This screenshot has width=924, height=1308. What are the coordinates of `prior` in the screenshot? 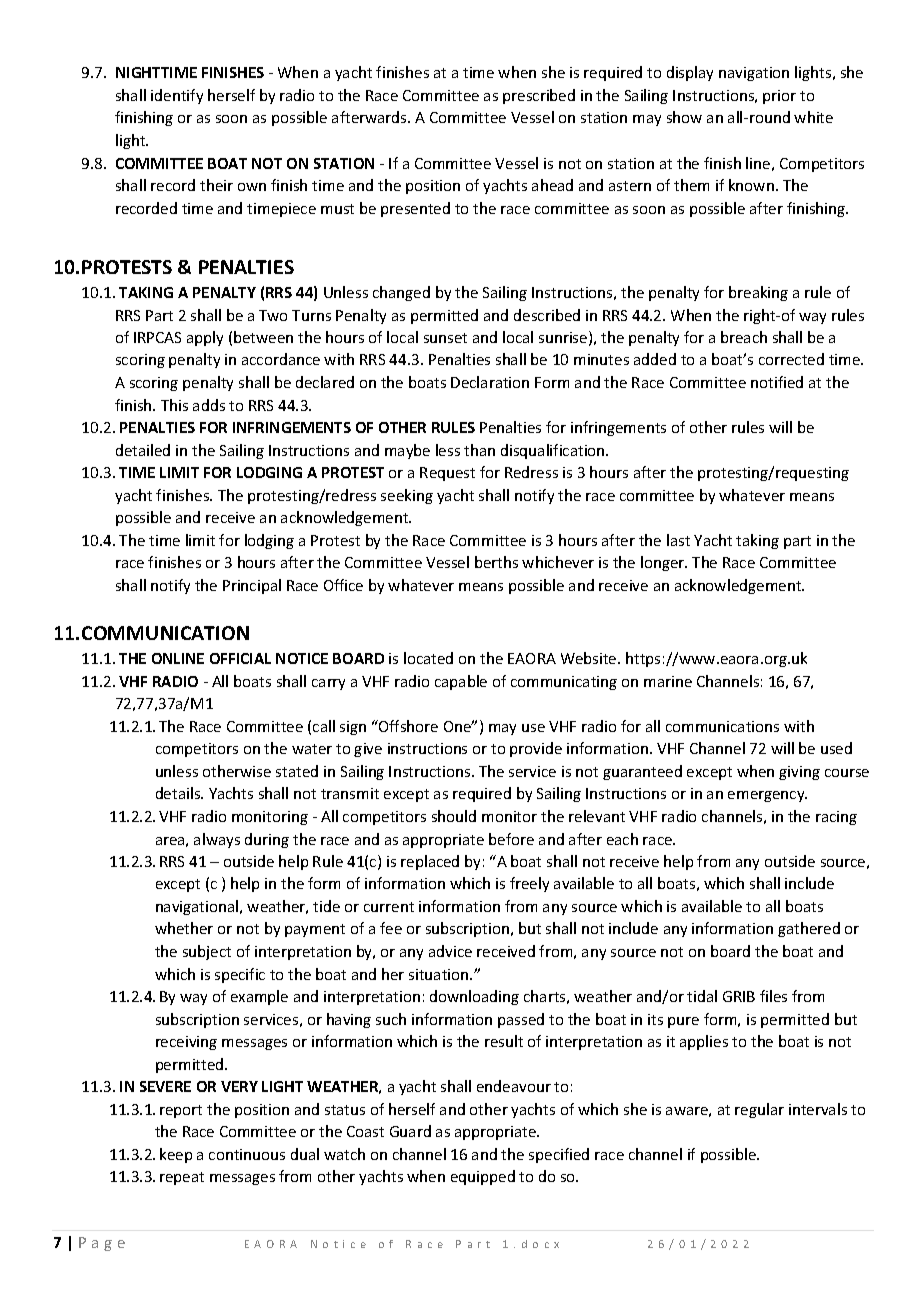 It's located at (779, 97).
